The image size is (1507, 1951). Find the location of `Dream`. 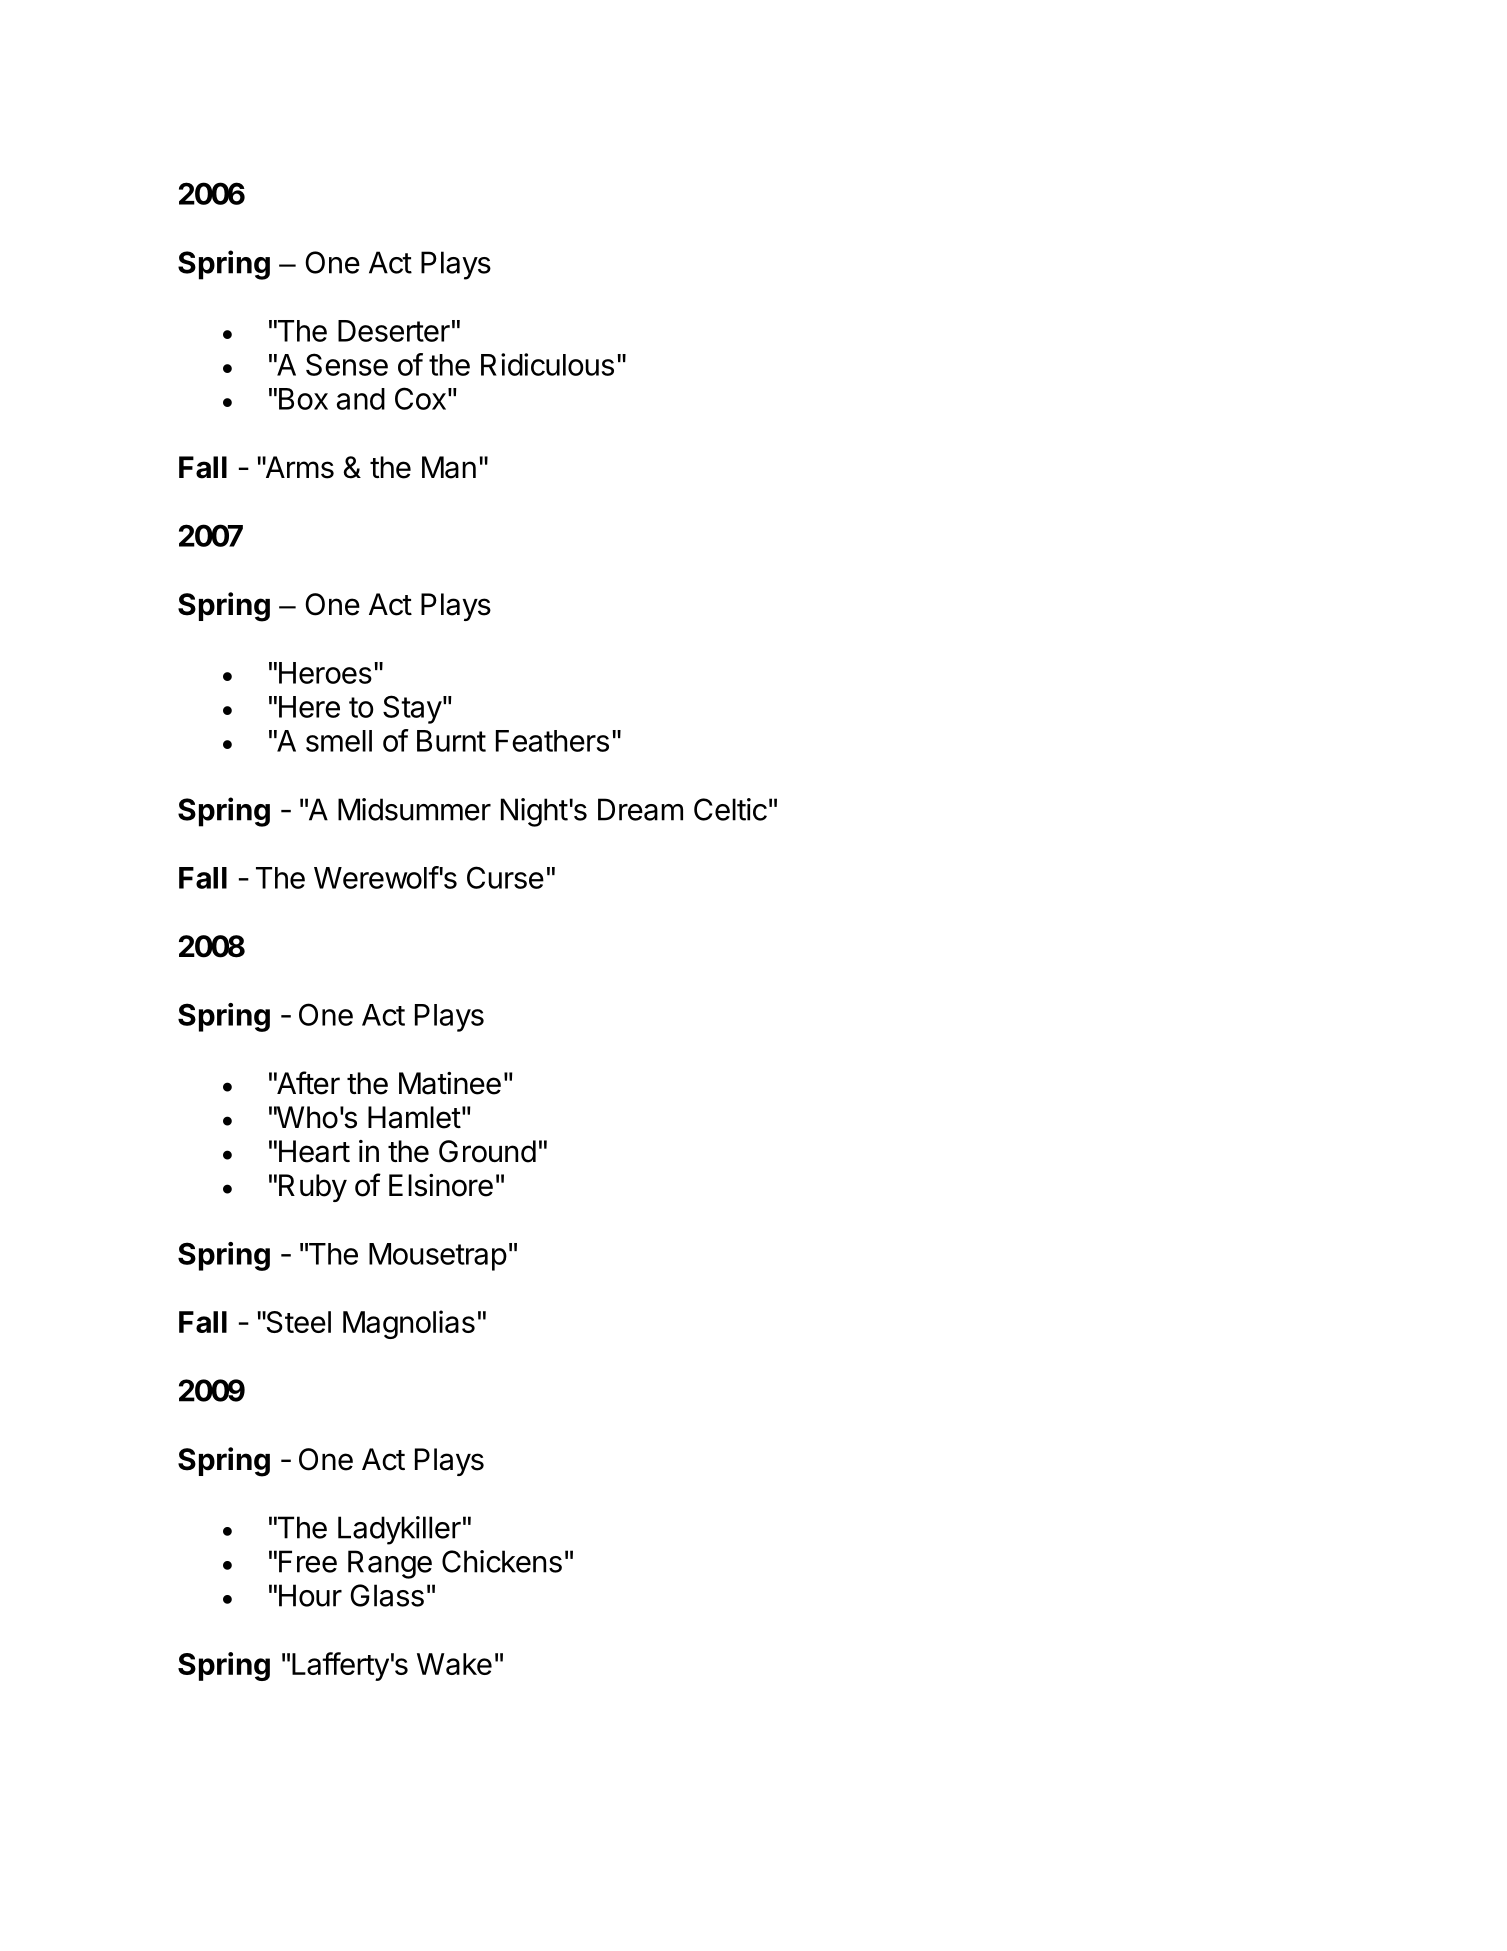

Dream is located at coordinates (640, 809).
